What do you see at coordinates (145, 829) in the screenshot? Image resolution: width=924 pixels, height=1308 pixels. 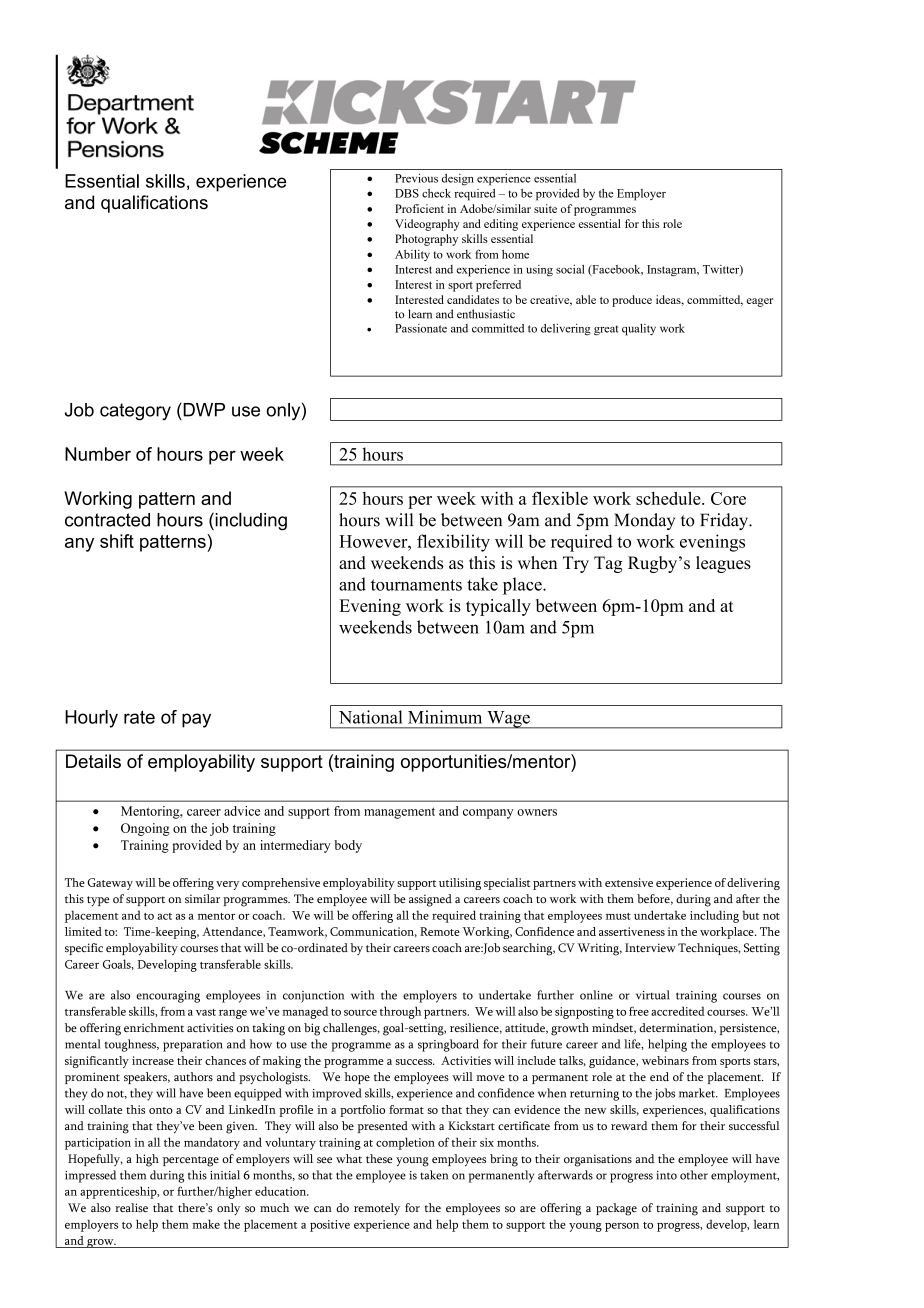 I see `Ongoing` at bounding box center [145, 829].
